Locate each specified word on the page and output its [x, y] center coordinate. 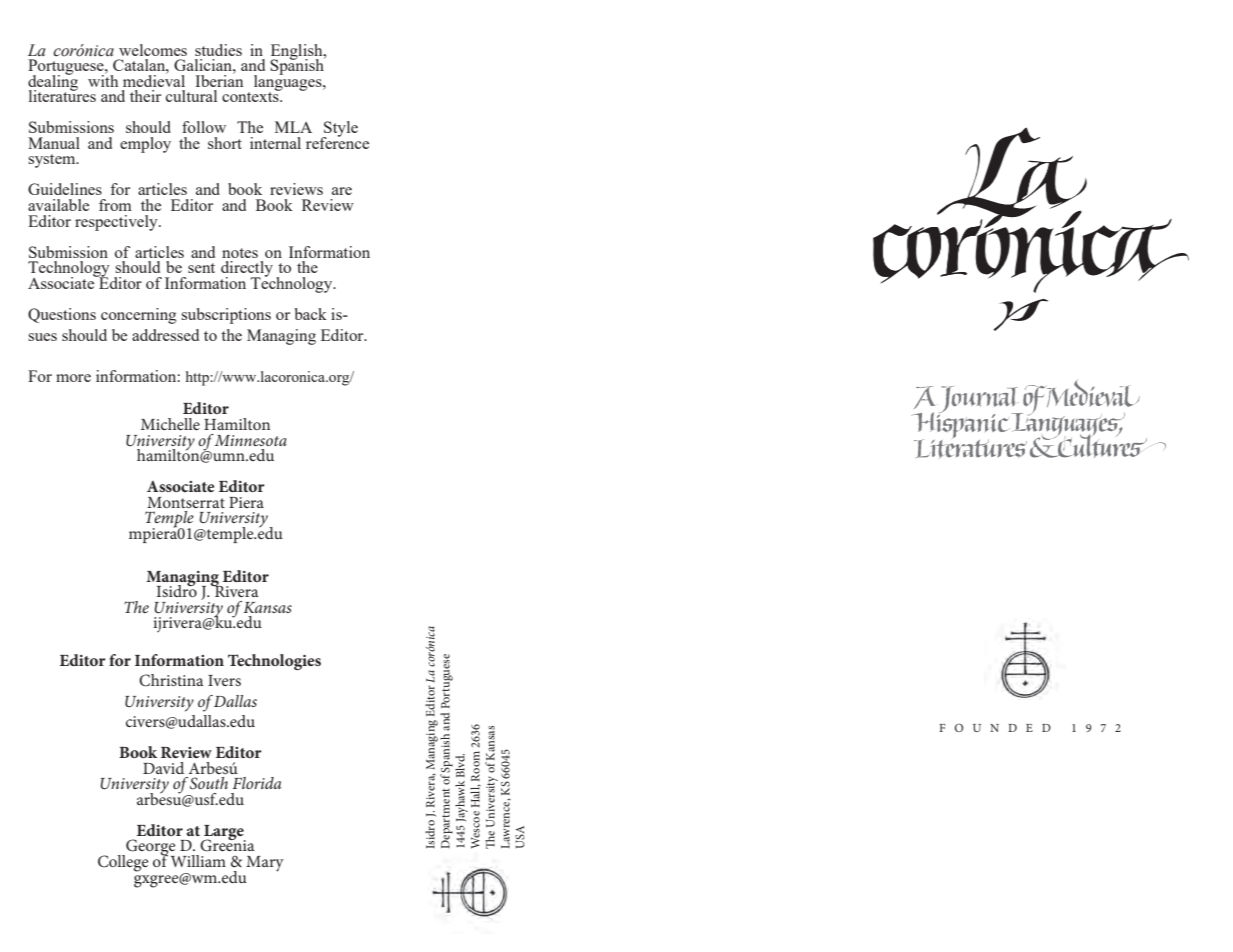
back [310, 314]
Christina [171, 680]
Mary [265, 864]
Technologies [274, 662]
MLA [293, 127]
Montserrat [186, 502]
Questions [62, 315]
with [103, 79]
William [198, 861]
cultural [191, 96]
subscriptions [226, 316]
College [123, 863]
